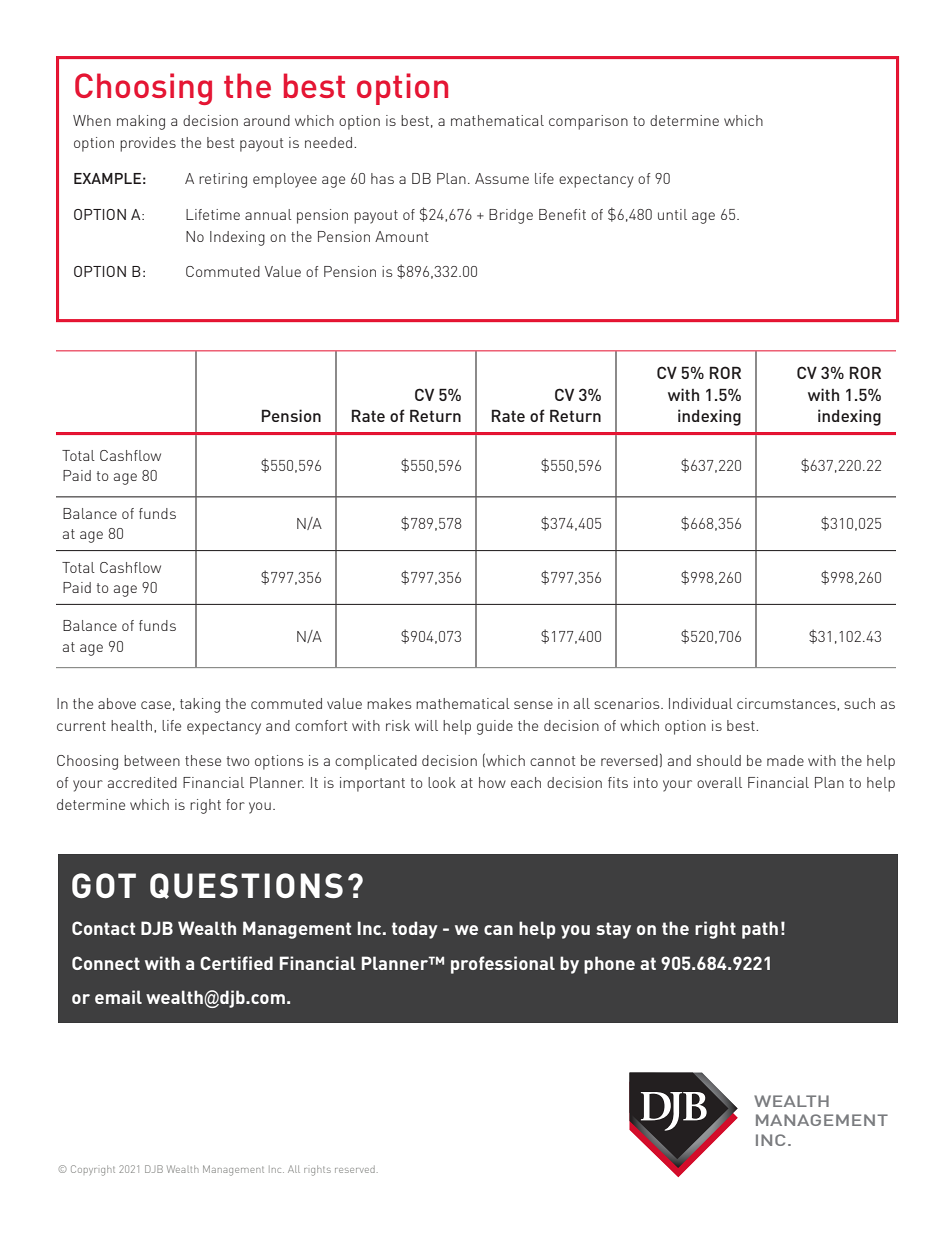  I want to click on case, so click(156, 705).
